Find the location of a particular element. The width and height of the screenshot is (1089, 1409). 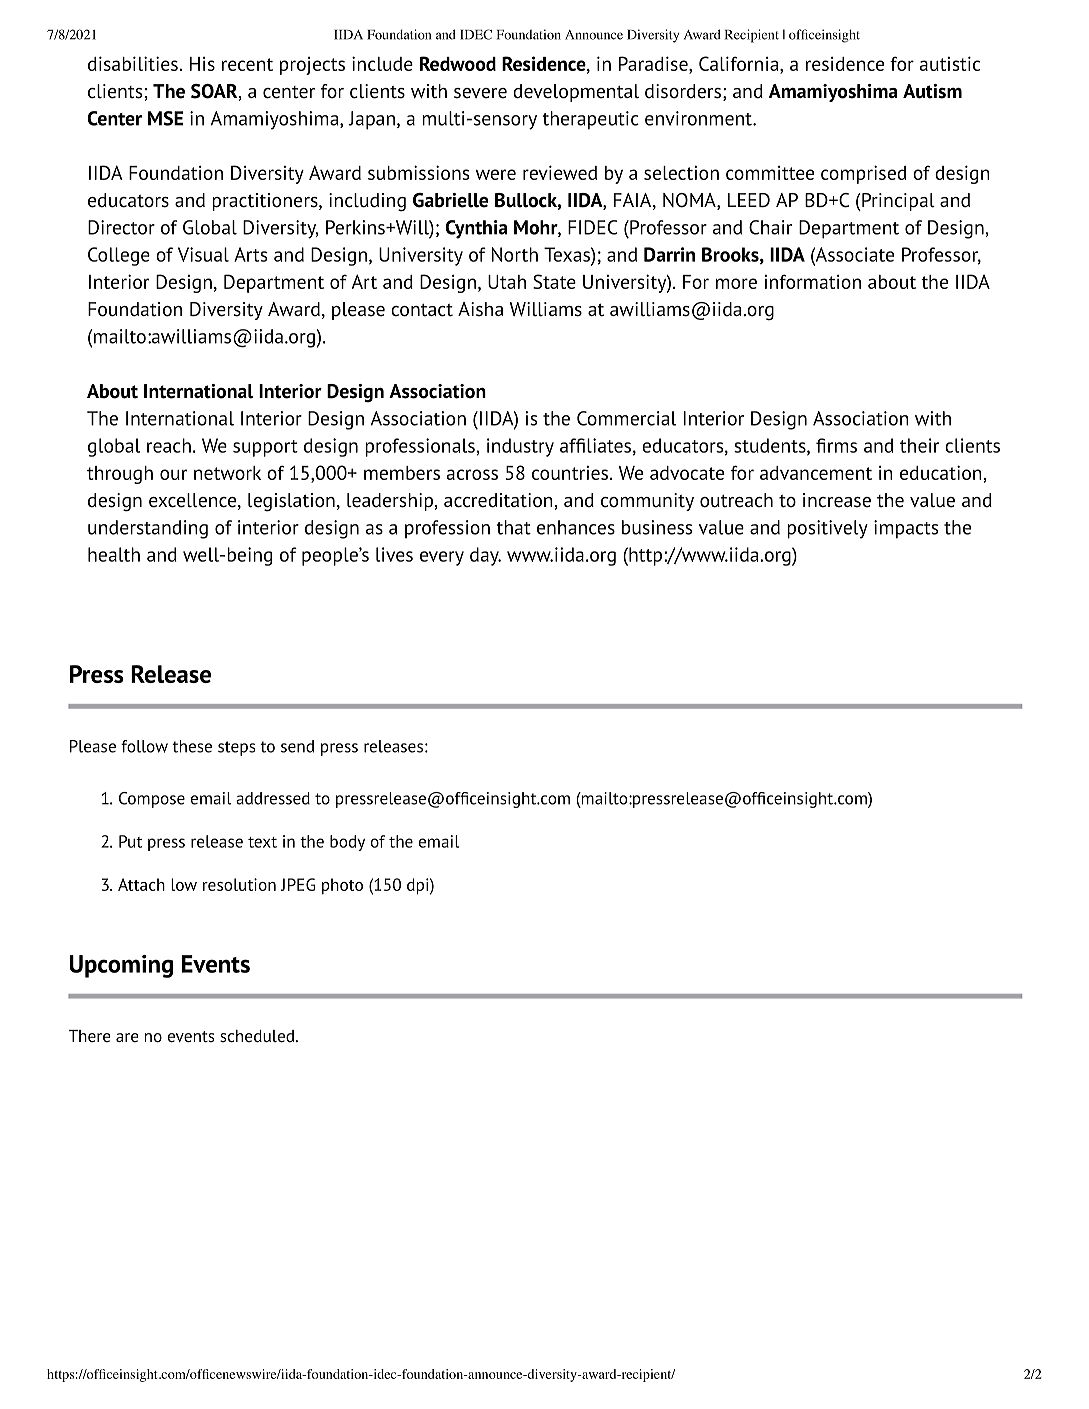

impacts is located at coordinates (906, 529).
